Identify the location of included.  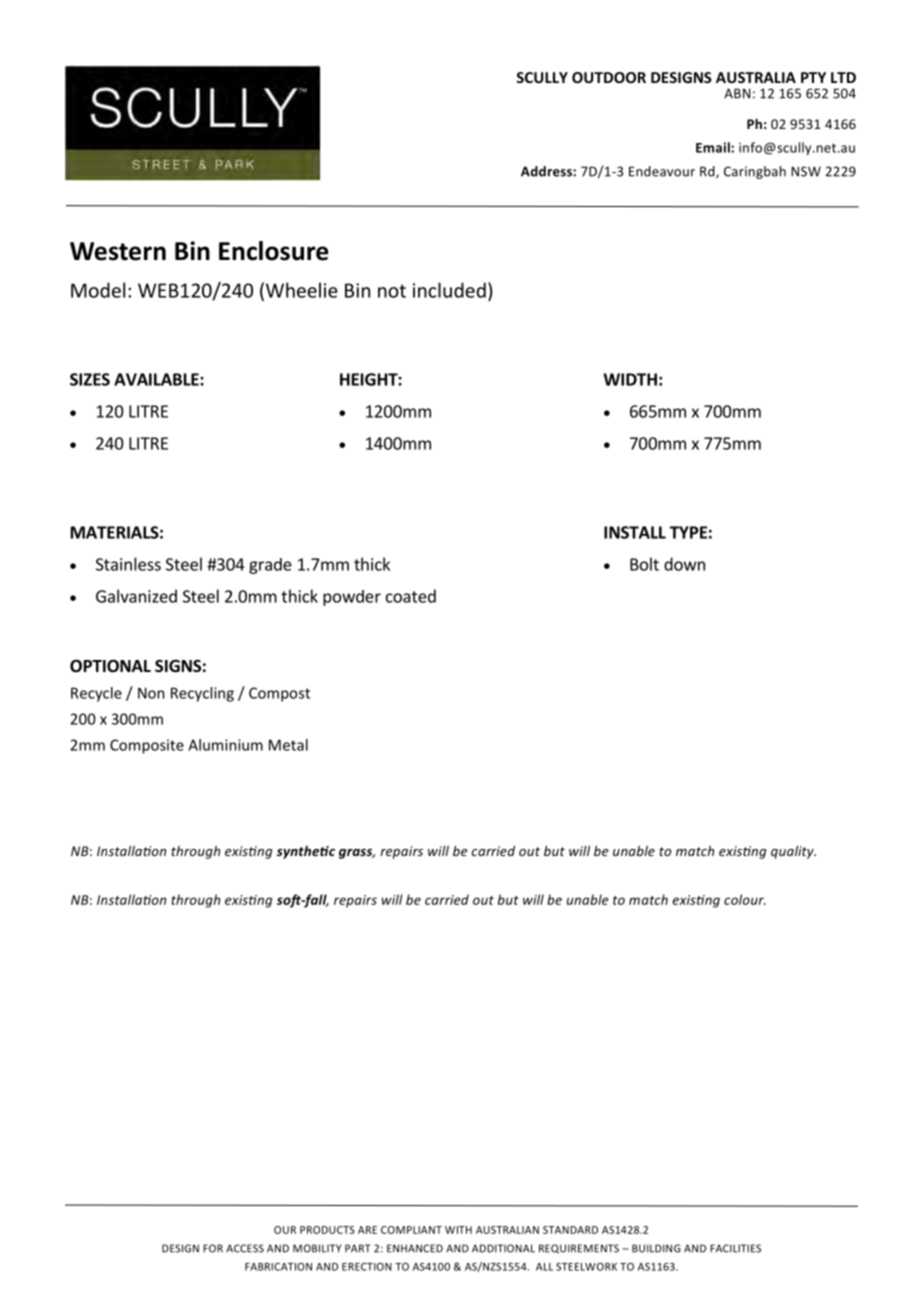
(449, 290).
